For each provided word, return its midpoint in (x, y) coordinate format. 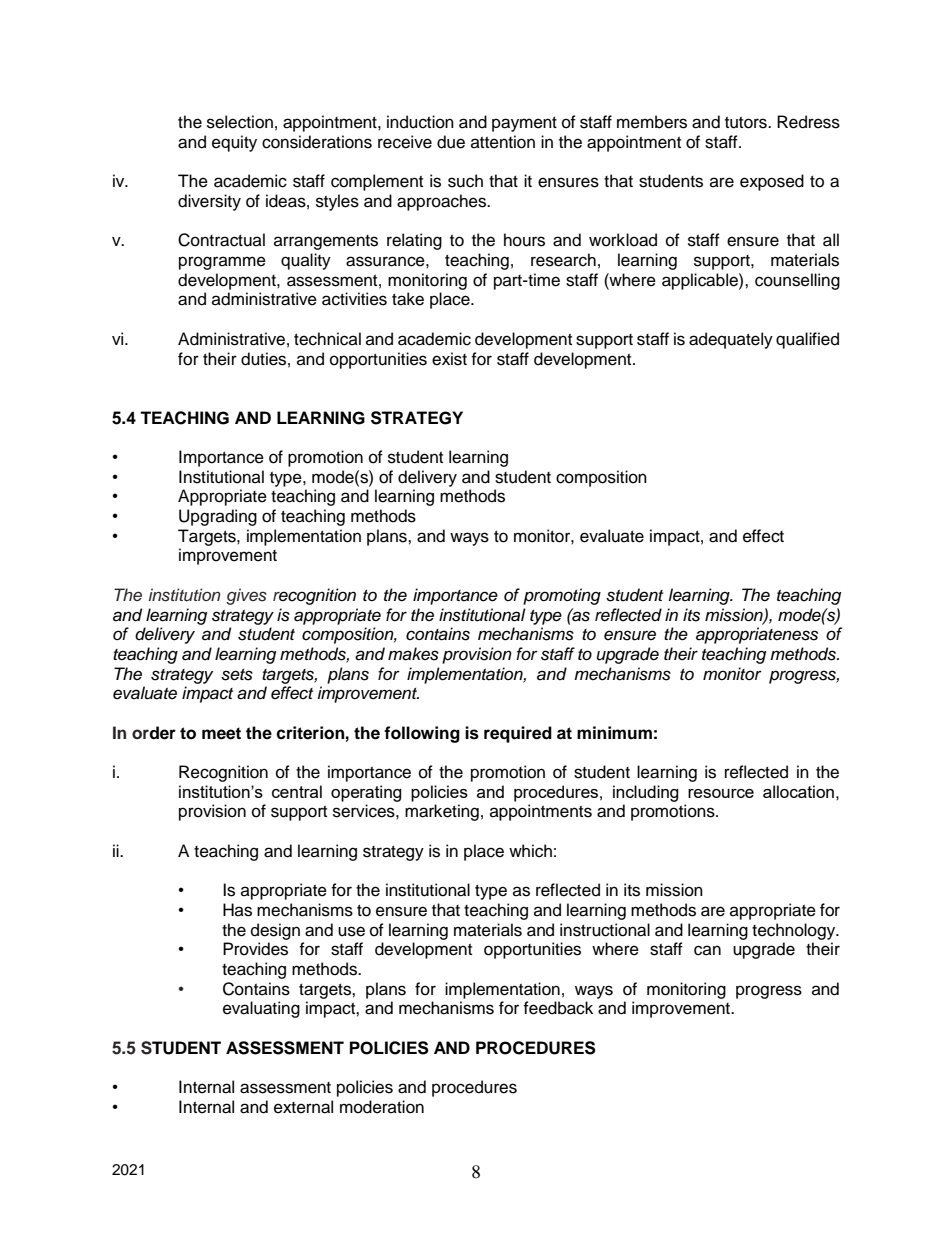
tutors (747, 123)
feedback (558, 1008)
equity (234, 143)
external (303, 1107)
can (707, 950)
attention (503, 142)
